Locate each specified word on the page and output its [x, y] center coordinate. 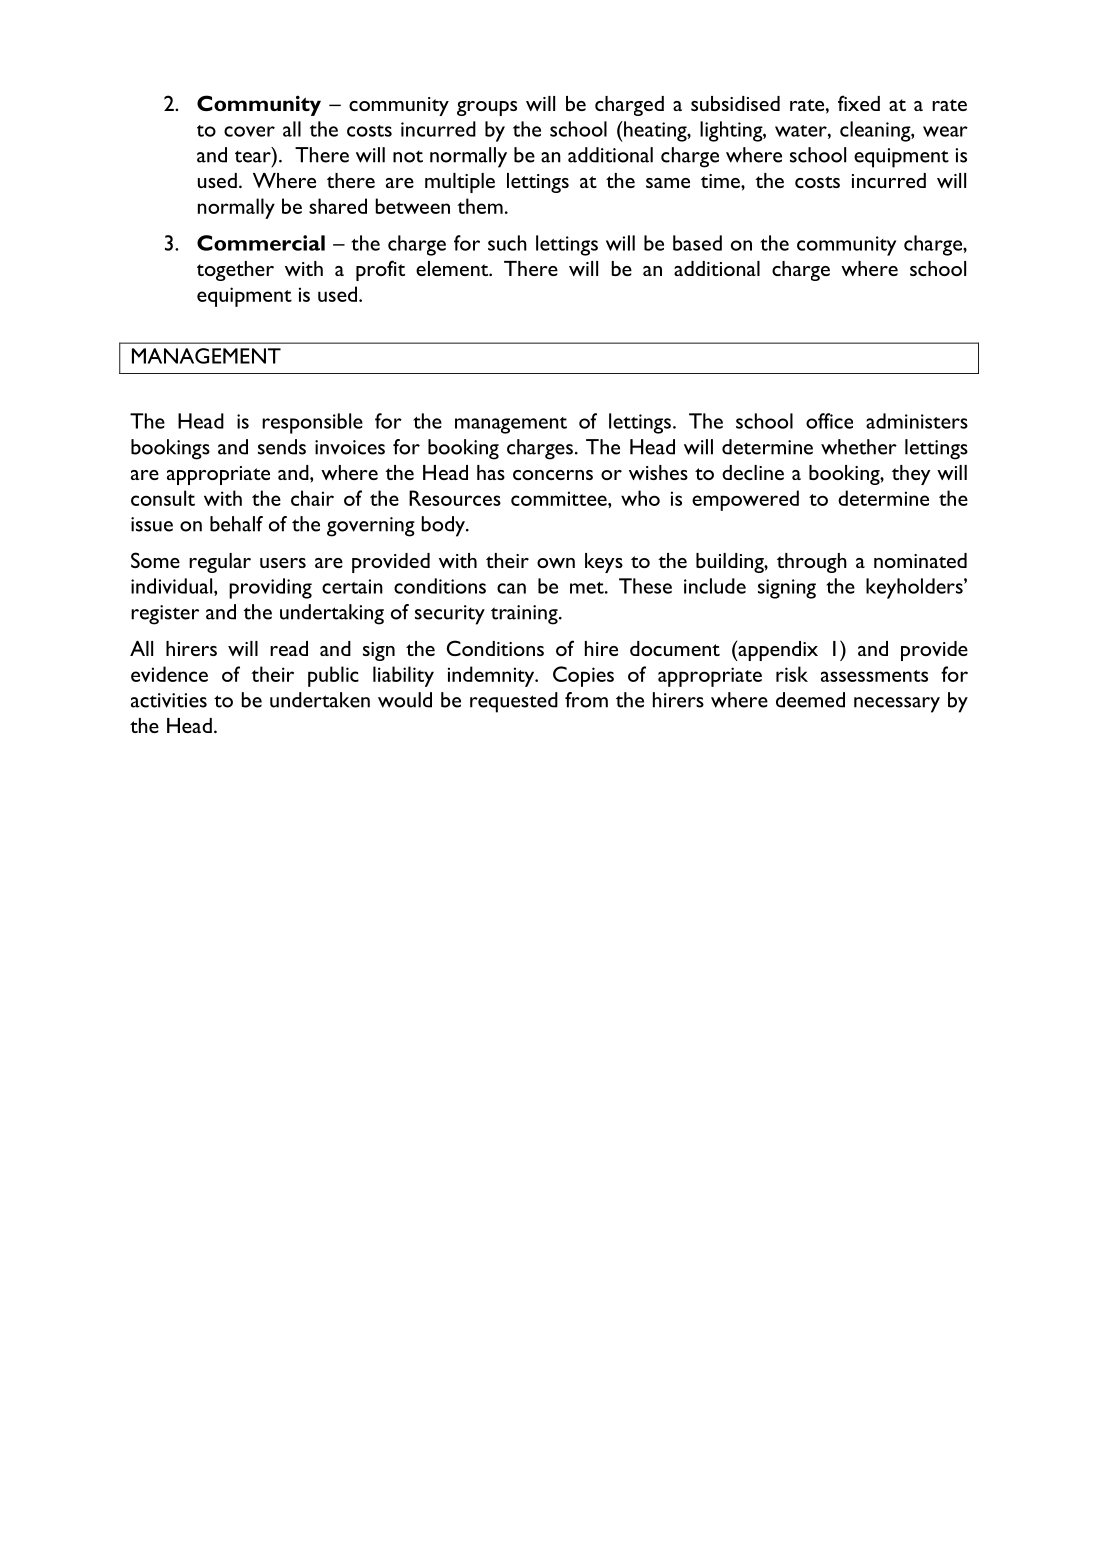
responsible [312, 423]
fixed [859, 103]
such [507, 243]
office [829, 421]
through [812, 563]
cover [249, 131]
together [235, 271]
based [697, 243]
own [556, 563]
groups [487, 108]
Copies [583, 676]
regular [220, 563]
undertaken [320, 700]
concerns [553, 475]
